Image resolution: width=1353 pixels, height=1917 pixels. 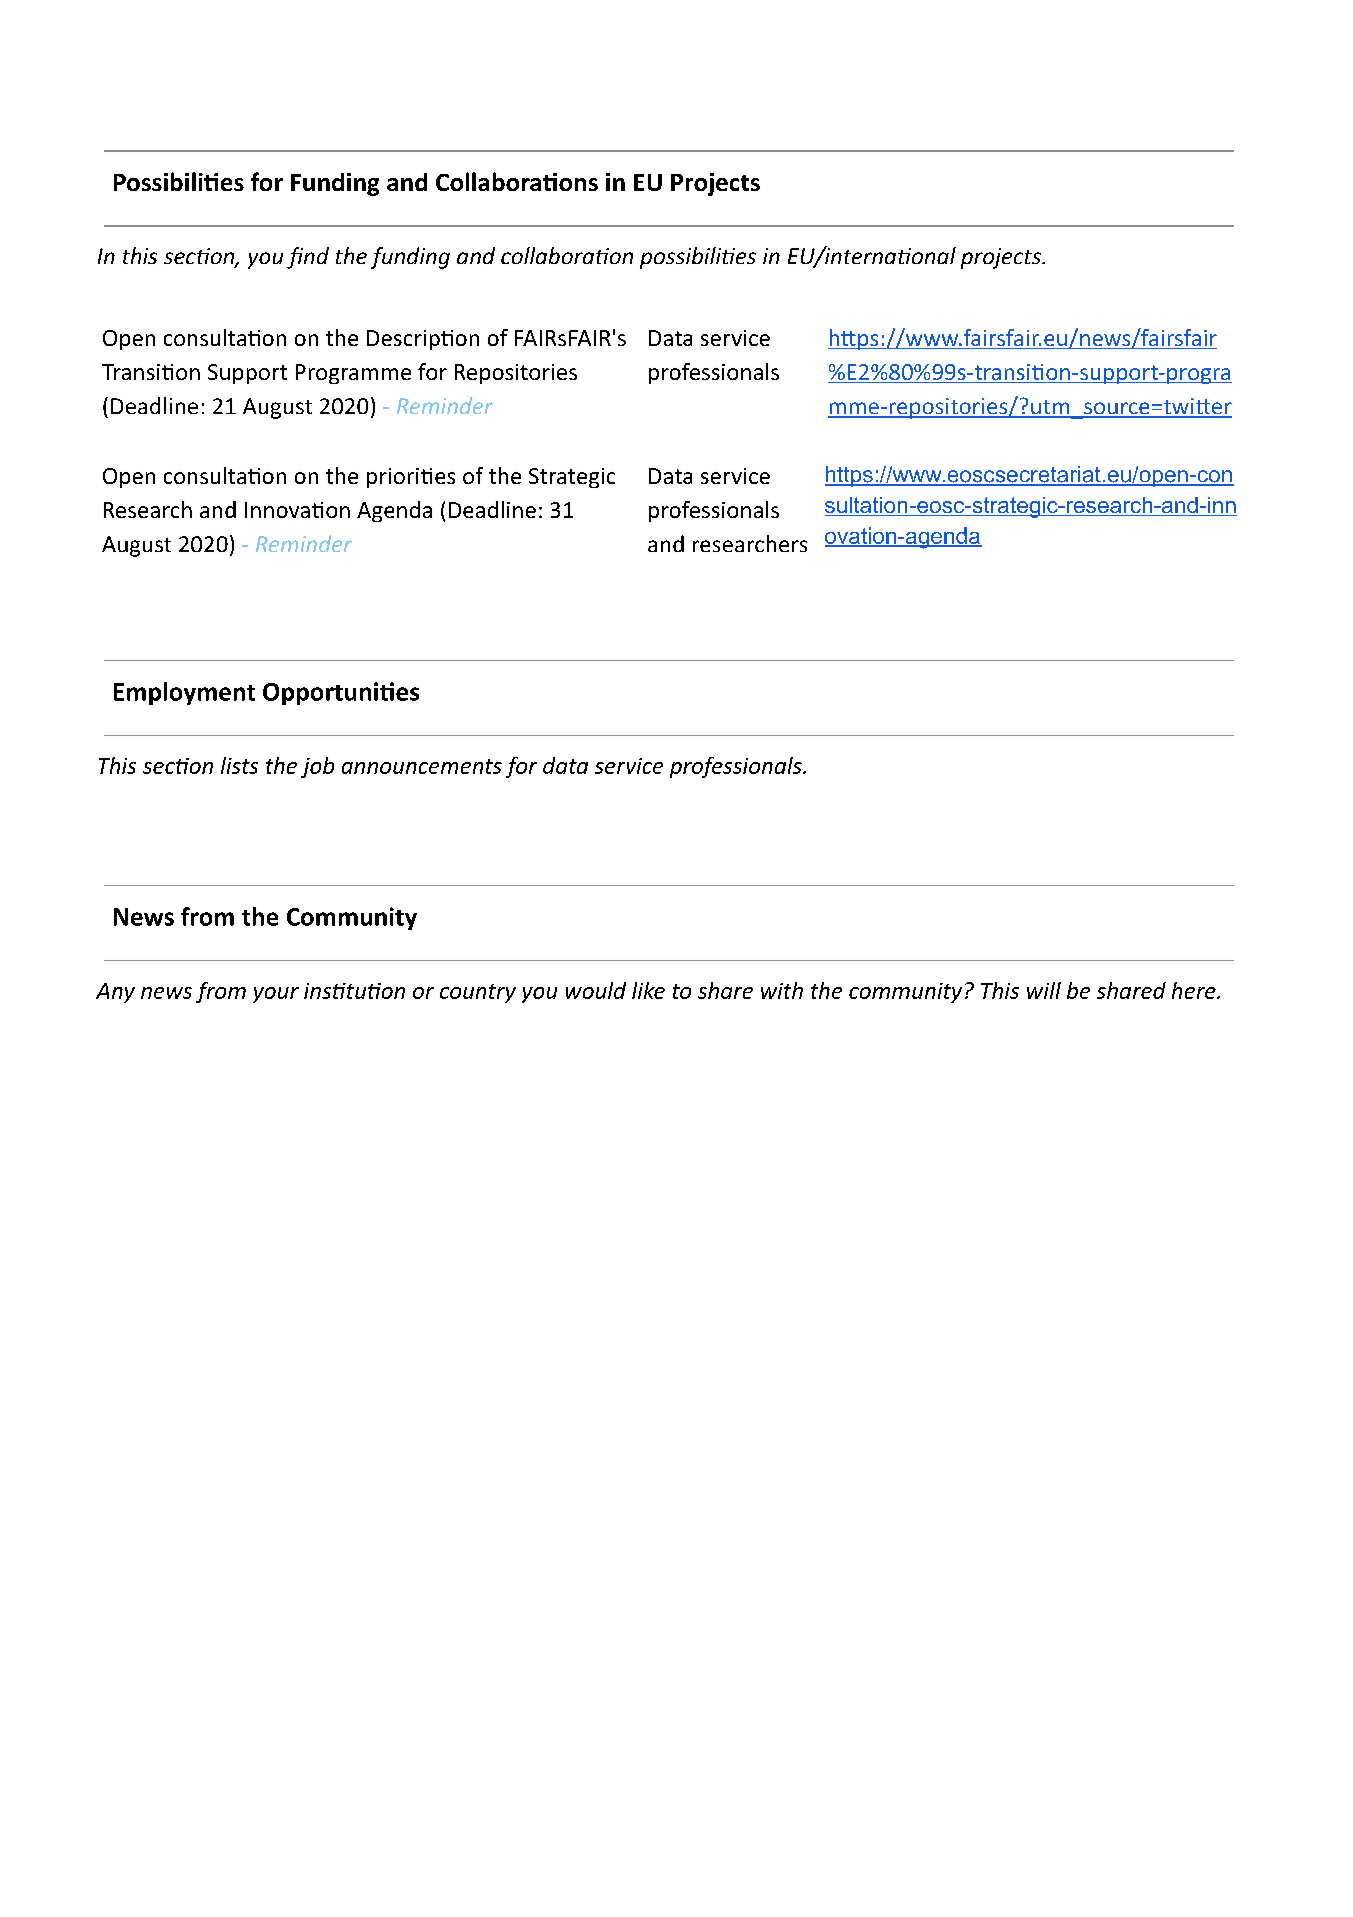 What do you see at coordinates (404, 340) in the screenshot?
I see `Descrip` at bounding box center [404, 340].
